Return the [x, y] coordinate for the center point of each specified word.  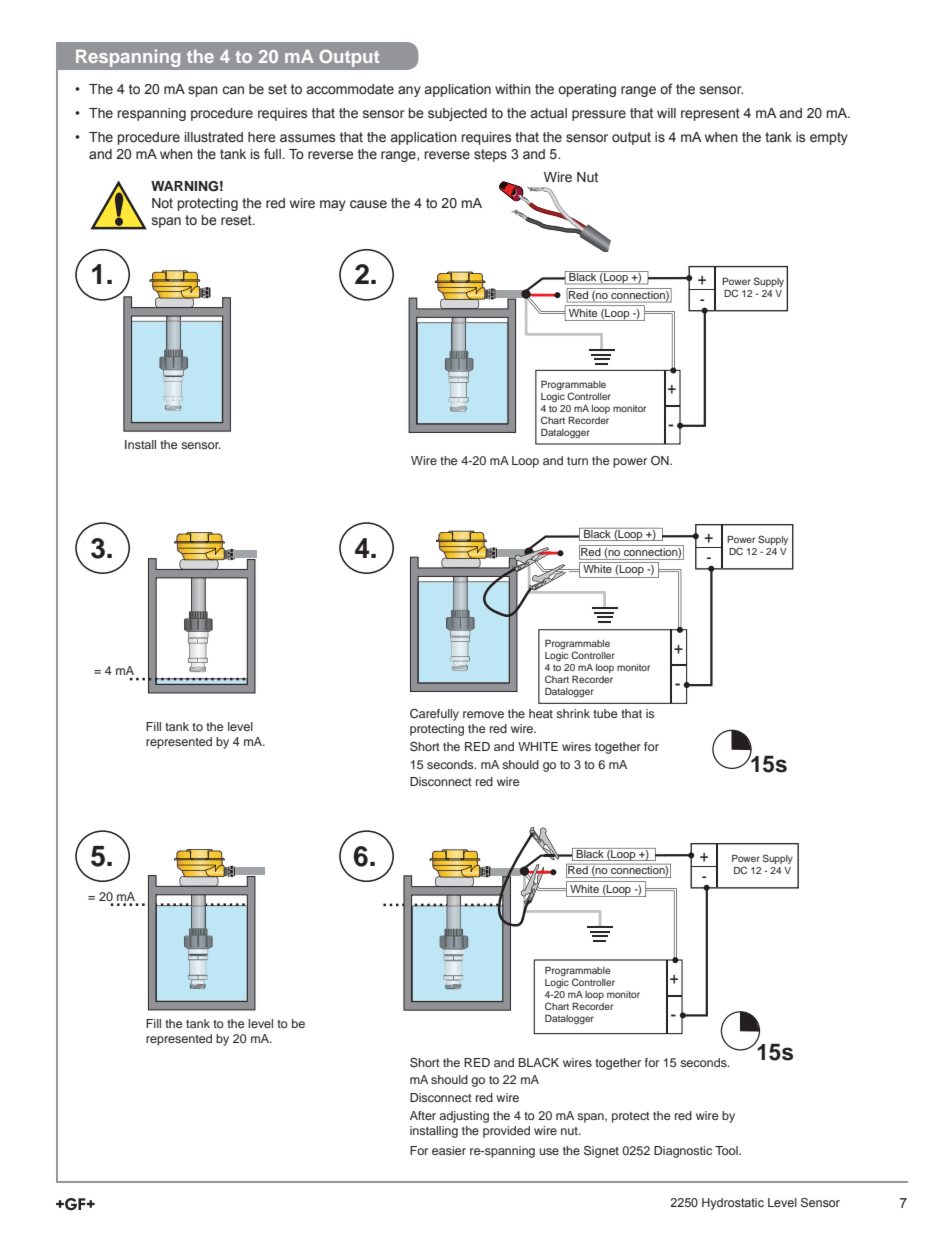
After [423, 1115]
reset [237, 220]
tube [605, 713]
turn [577, 461]
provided [506, 1132]
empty [829, 138]
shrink [573, 713]
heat [541, 713]
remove [483, 714]
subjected [457, 114]
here [262, 137]
